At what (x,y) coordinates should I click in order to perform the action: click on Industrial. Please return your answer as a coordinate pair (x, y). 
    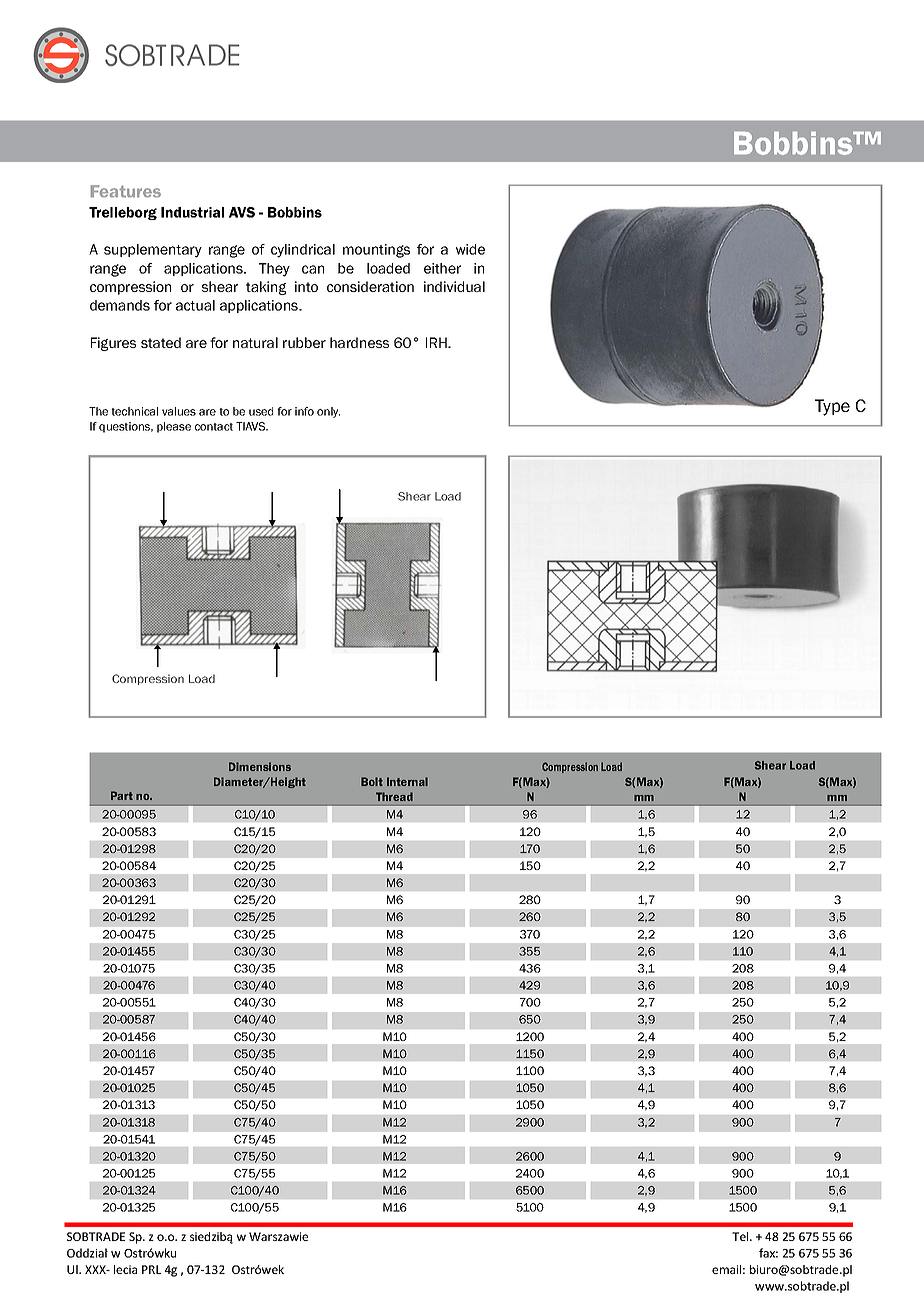
    Looking at the image, I should click on (192, 212).
